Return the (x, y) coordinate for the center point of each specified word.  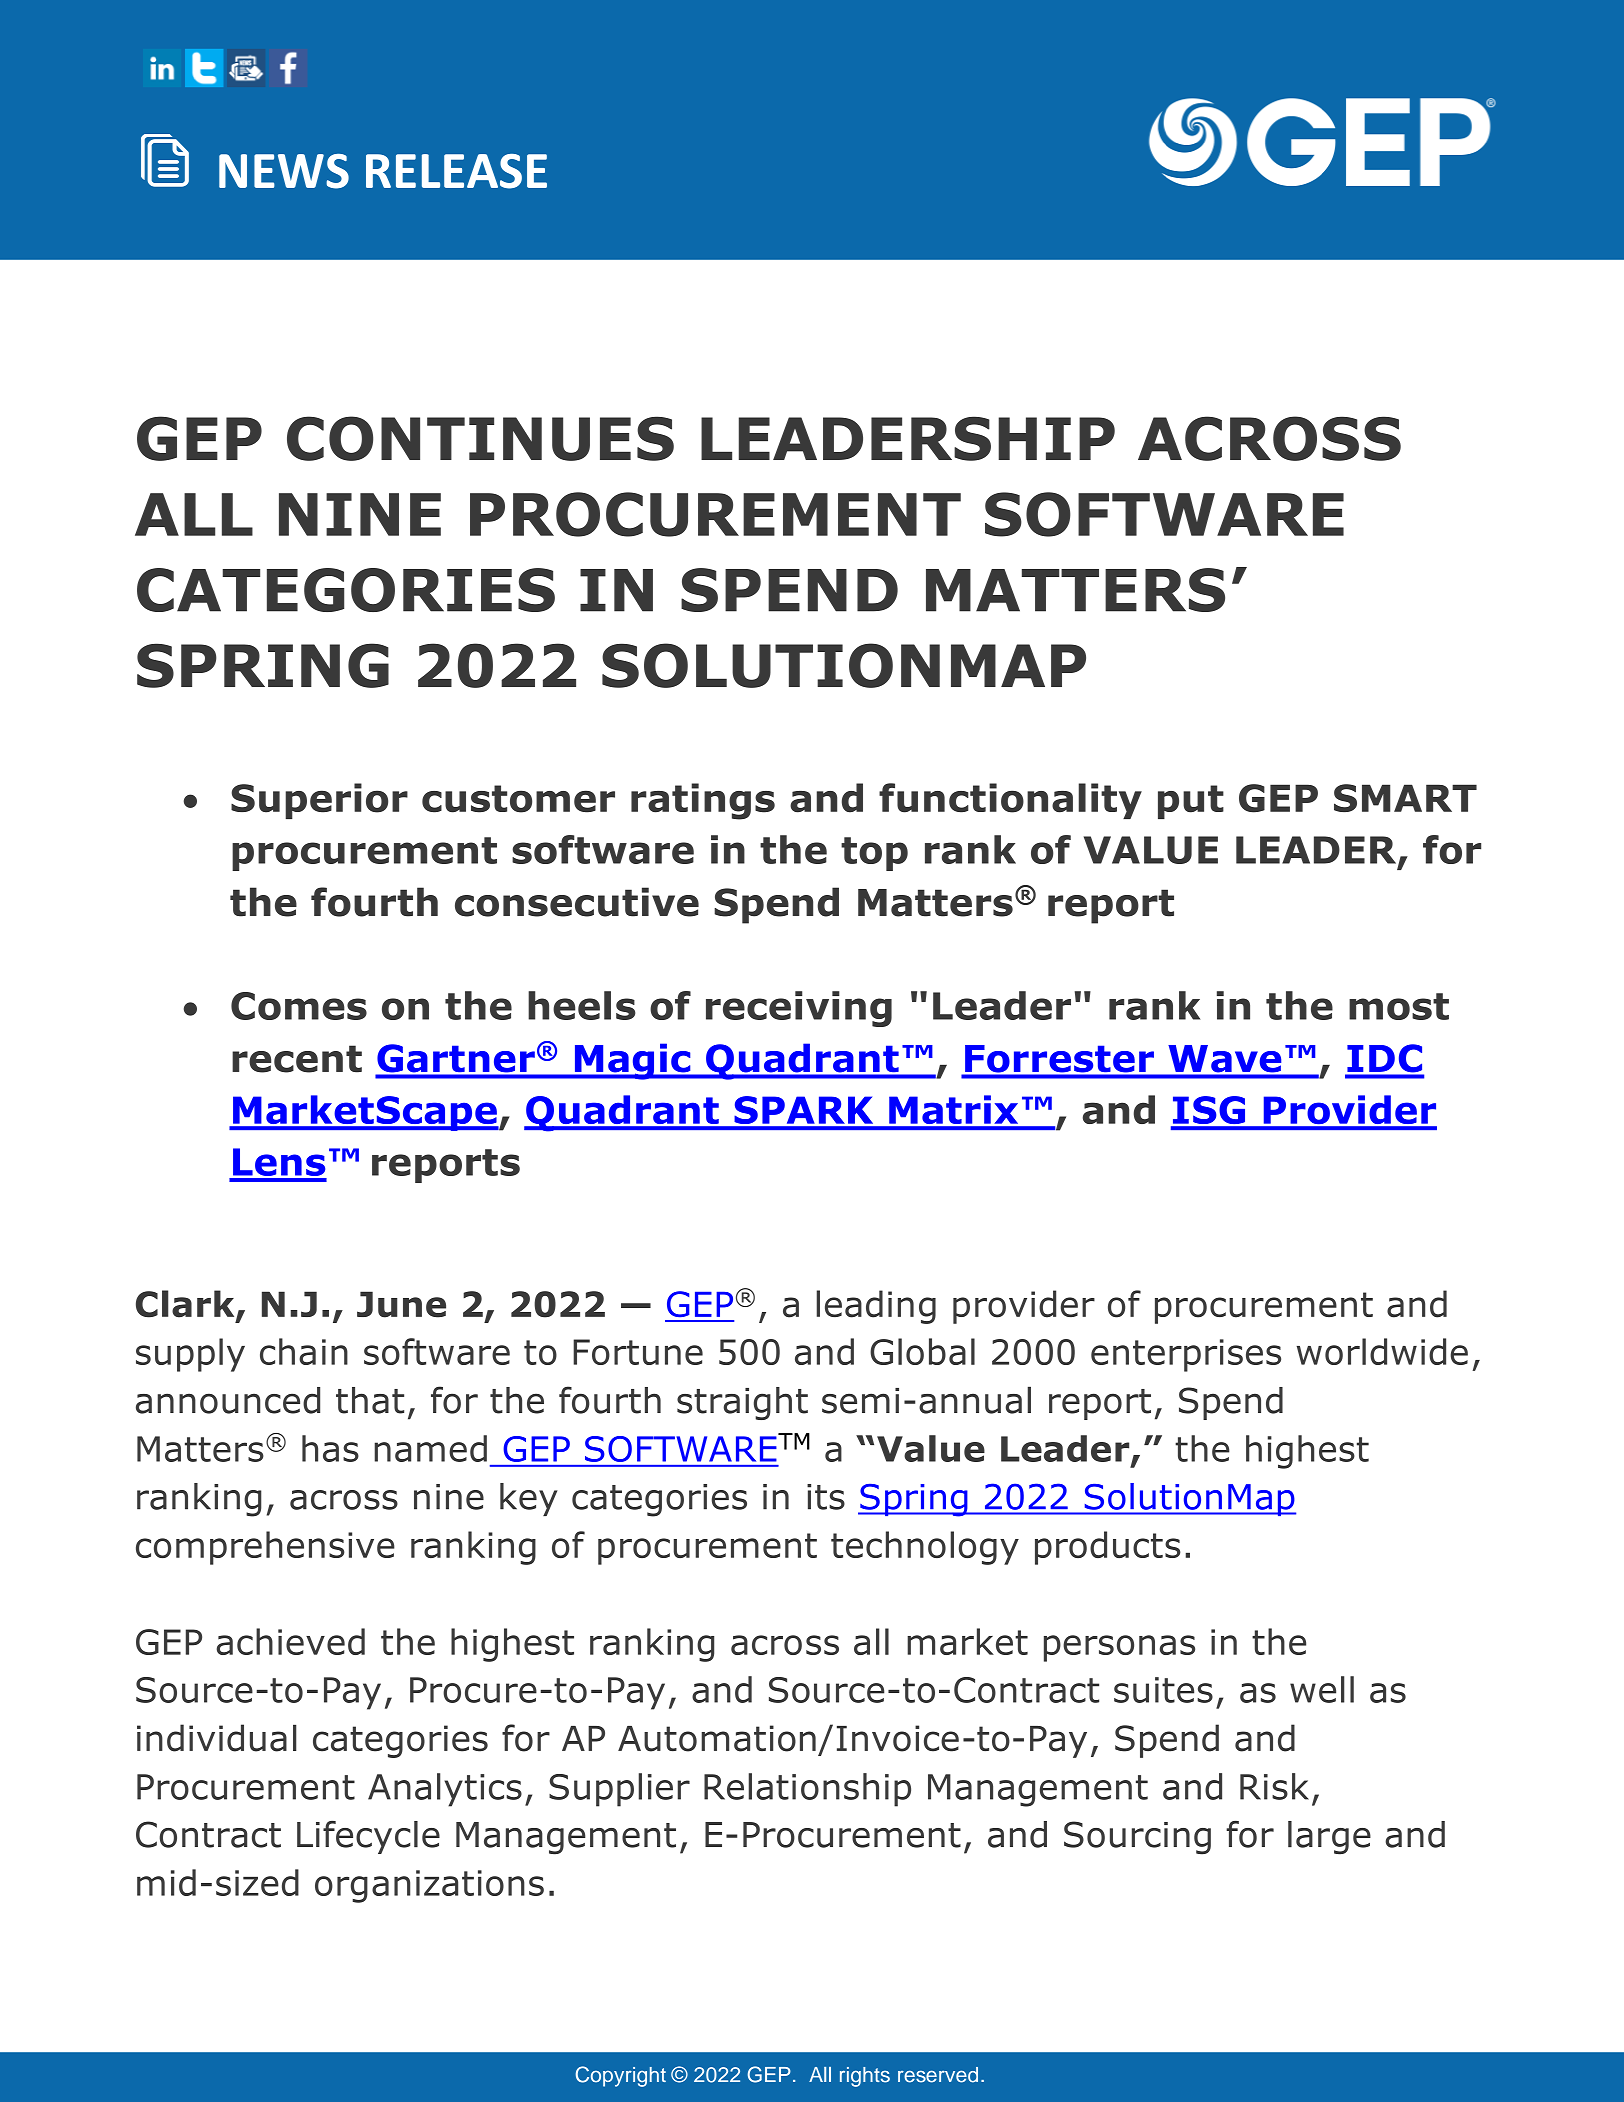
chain (304, 1351)
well (1322, 1689)
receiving (799, 1009)
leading (876, 1307)
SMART (1405, 798)
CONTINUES (480, 438)
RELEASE (456, 171)
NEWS (284, 171)
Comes (299, 1006)
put (1191, 802)
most (1399, 1006)
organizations (429, 1886)
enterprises (1186, 1355)
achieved (291, 1641)
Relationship (807, 1790)
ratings (703, 801)
